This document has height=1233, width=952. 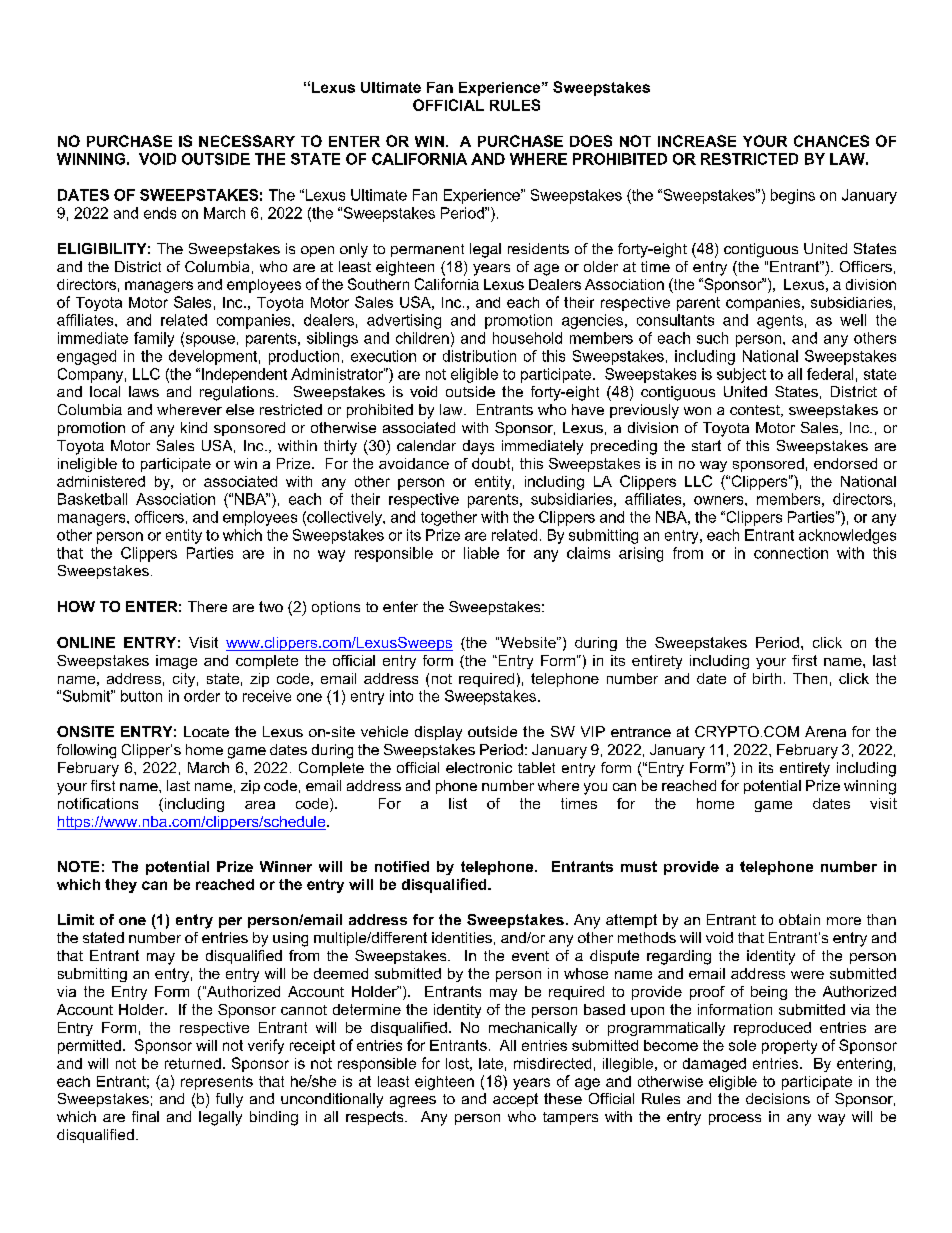 I want to click on DOES, so click(x=591, y=141).
